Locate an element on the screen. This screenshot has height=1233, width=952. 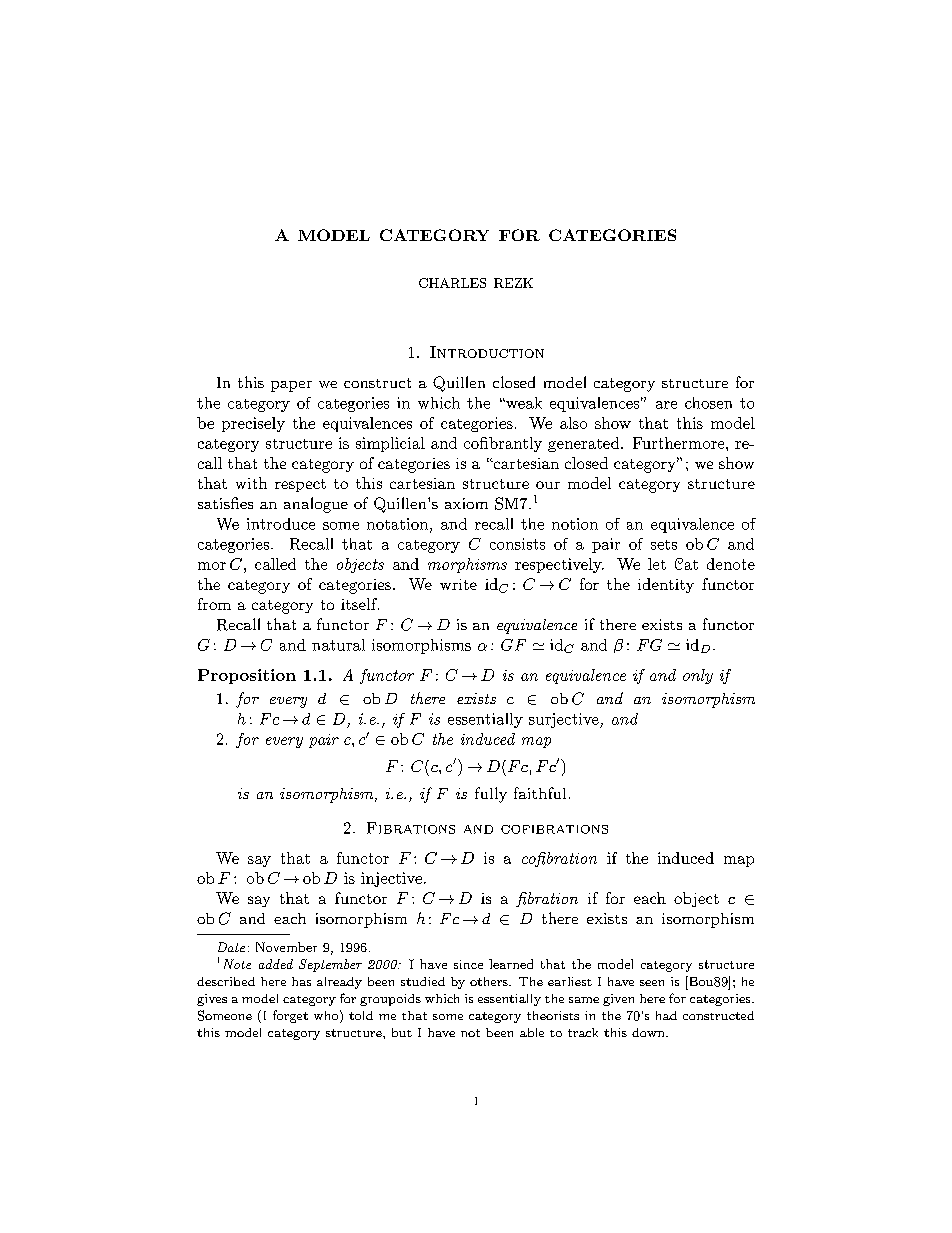
are is located at coordinates (666, 405).
